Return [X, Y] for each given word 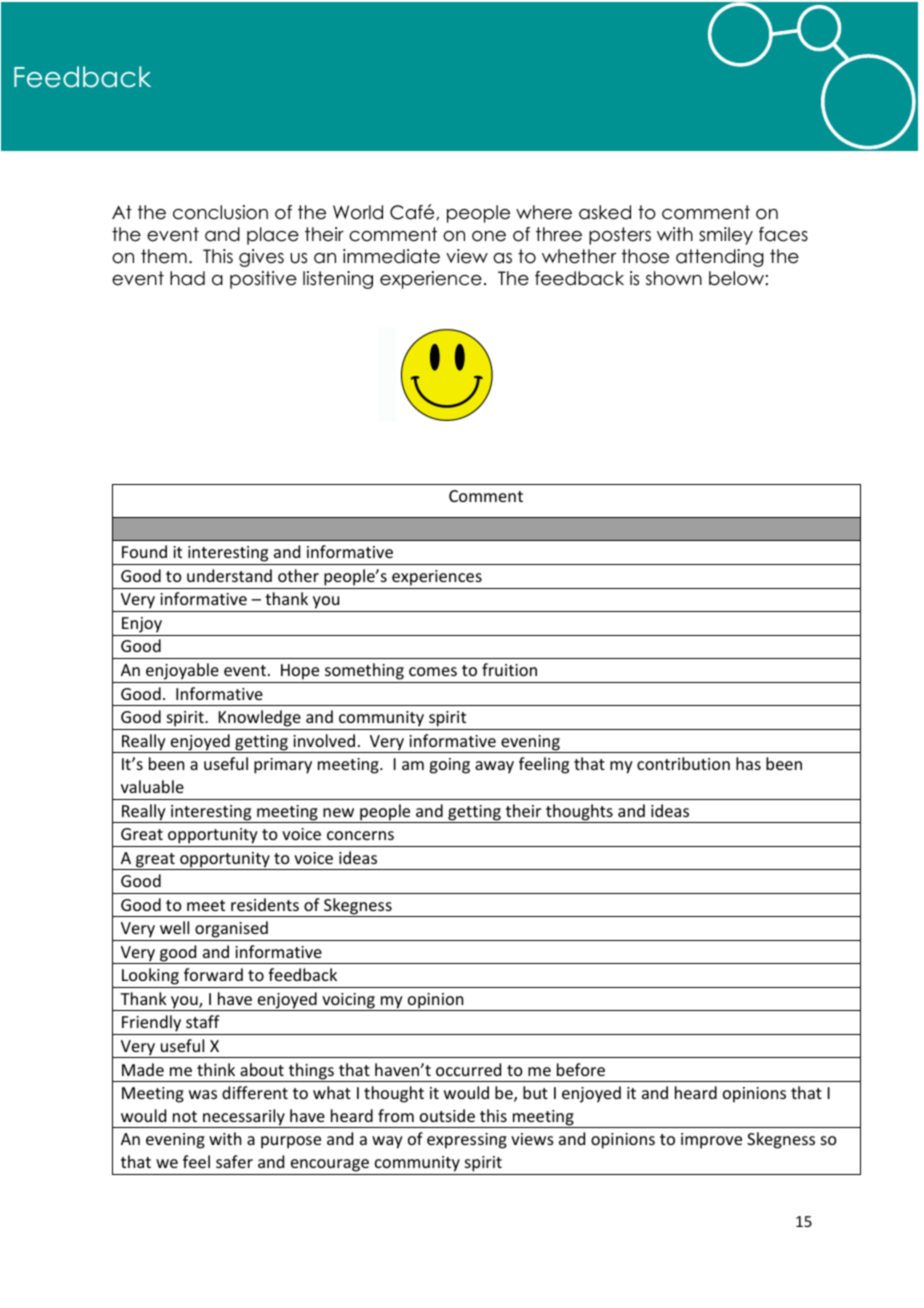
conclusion [220, 212]
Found [144, 551]
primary [283, 766]
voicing [348, 1002]
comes [433, 671]
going [449, 766]
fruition [509, 669]
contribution [683, 763]
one [489, 236]
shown [674, 278]
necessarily [244, 1118]
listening [338, 280]
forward [213, 974]
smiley [726, 236]
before [581, 1069]
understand [229, 575]
